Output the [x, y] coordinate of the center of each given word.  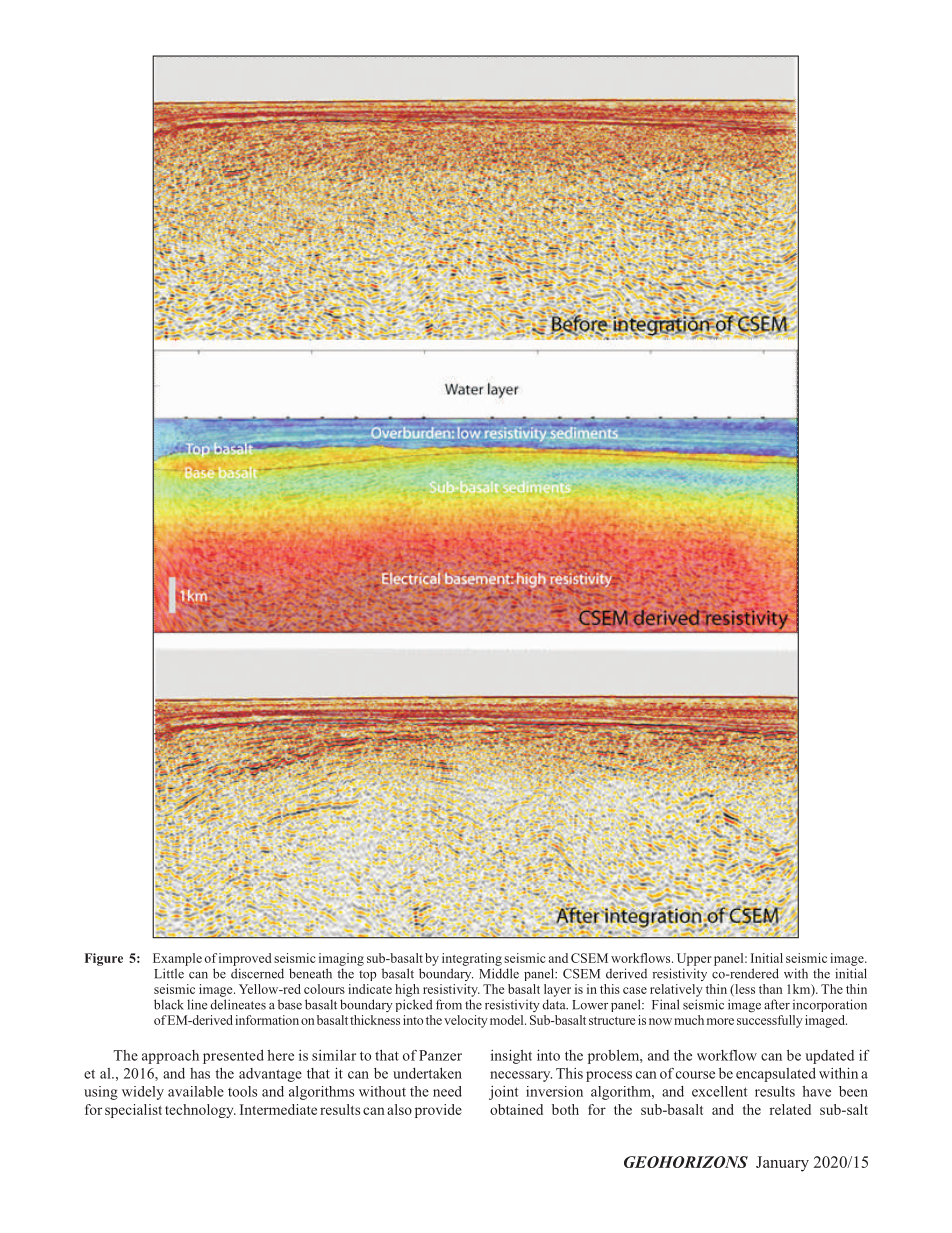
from [449, 1004]
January [782, 1164]
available [196, 1091]
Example [177, 959]
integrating [472, 959]
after [777, 1004]
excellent [719, 1091]
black [169, 1004]
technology [200, 1111]
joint [503, 1093]
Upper [694, 959]
